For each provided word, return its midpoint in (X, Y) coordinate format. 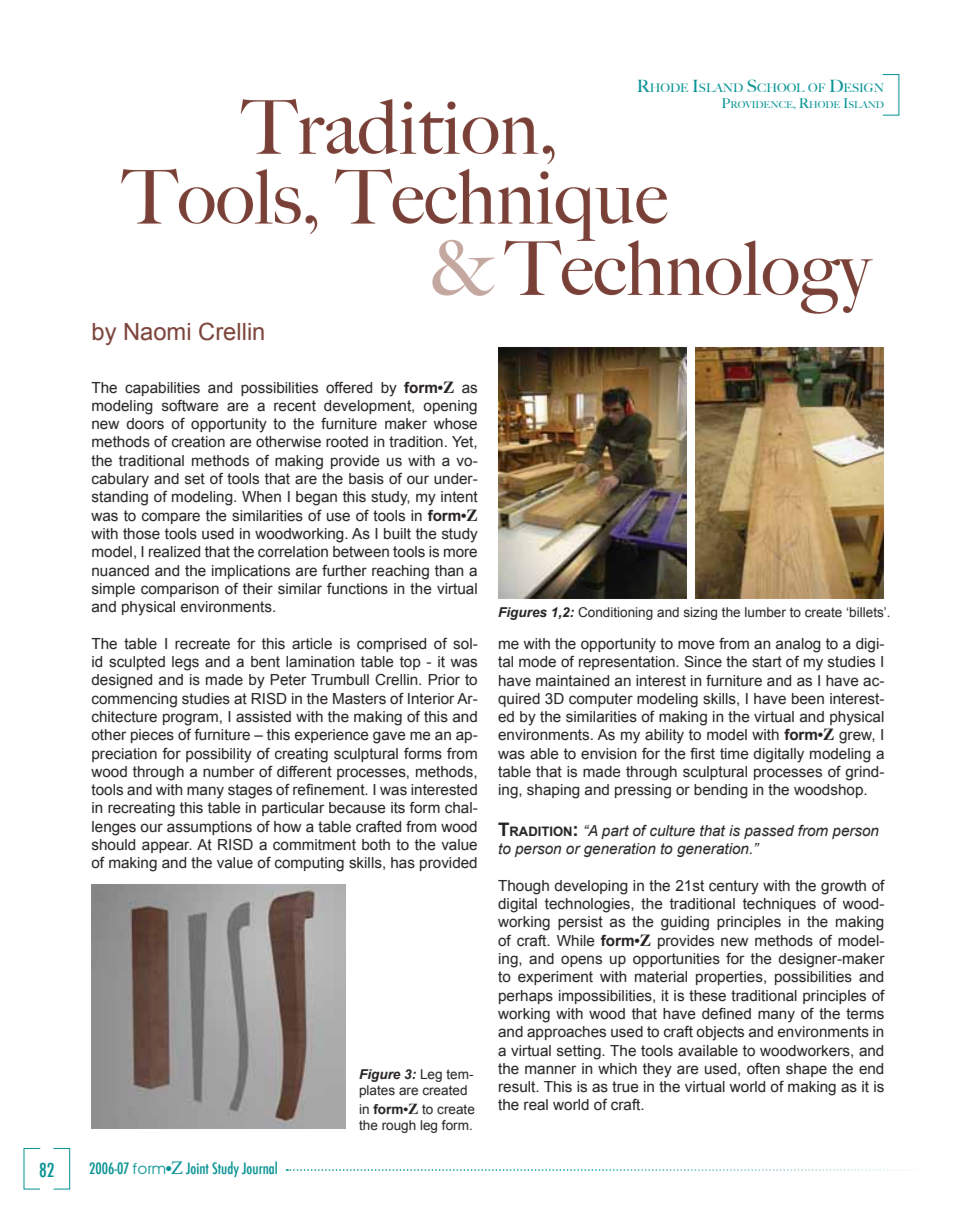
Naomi (157, 332)
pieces (152, 736)
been (808, 699)
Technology (688, 275)
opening (450, 407)
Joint (197, 1168)
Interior (431, 699)
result (518, 1087)
